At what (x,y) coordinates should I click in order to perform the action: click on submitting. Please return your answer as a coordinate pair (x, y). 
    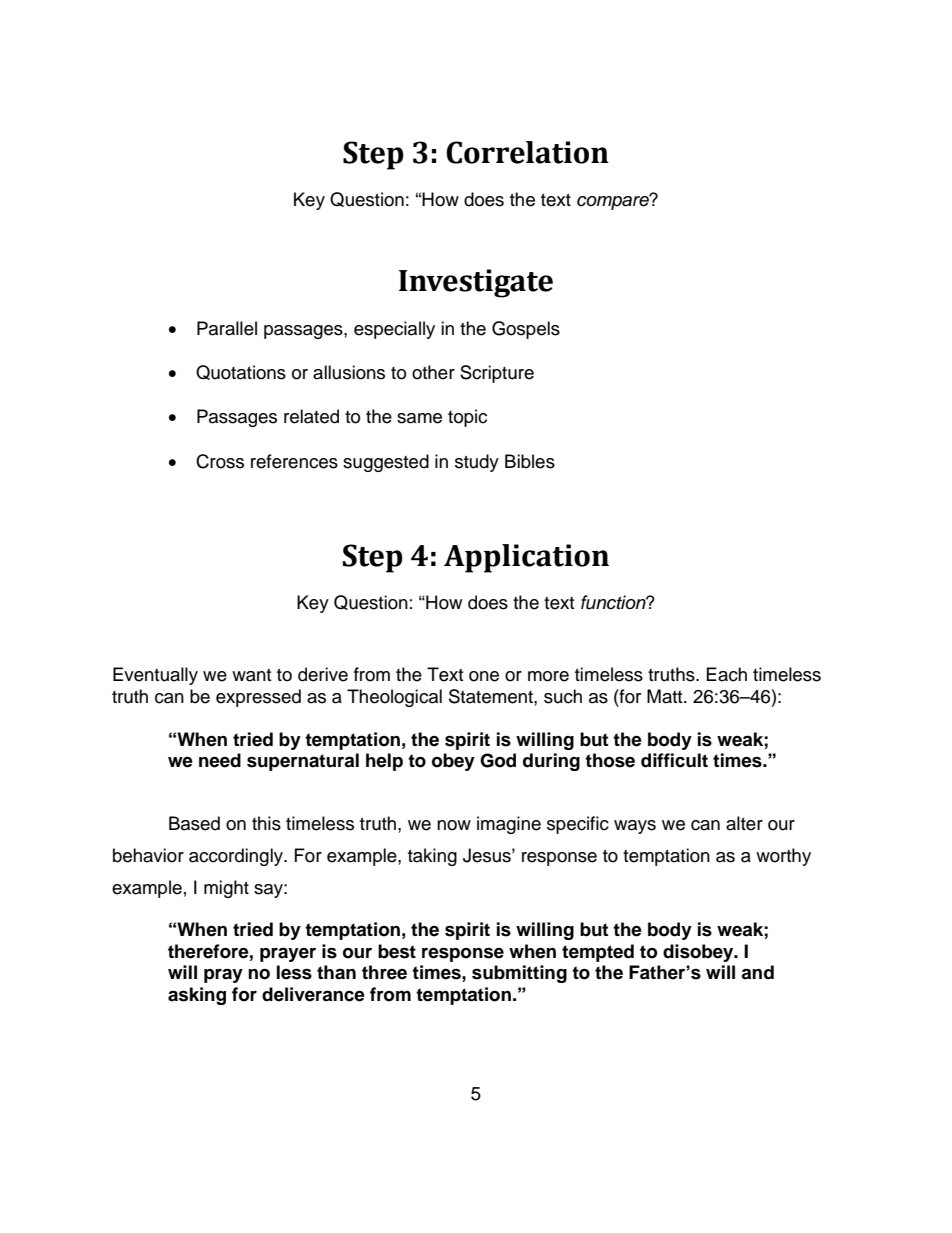
    Looking at the image, I should click on (519, 974).
